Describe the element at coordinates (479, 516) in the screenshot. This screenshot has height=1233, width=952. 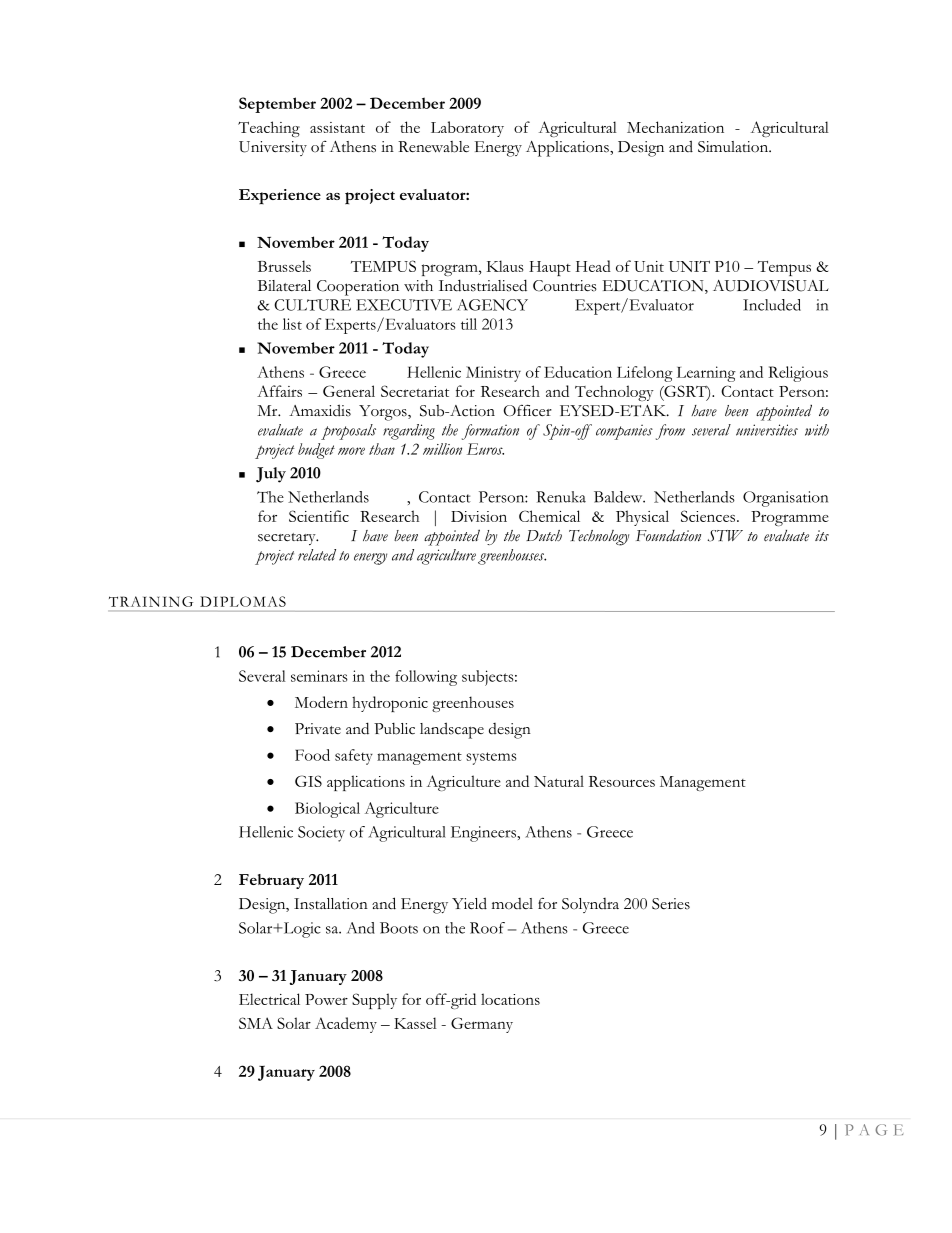
I see `Division` at that location.
